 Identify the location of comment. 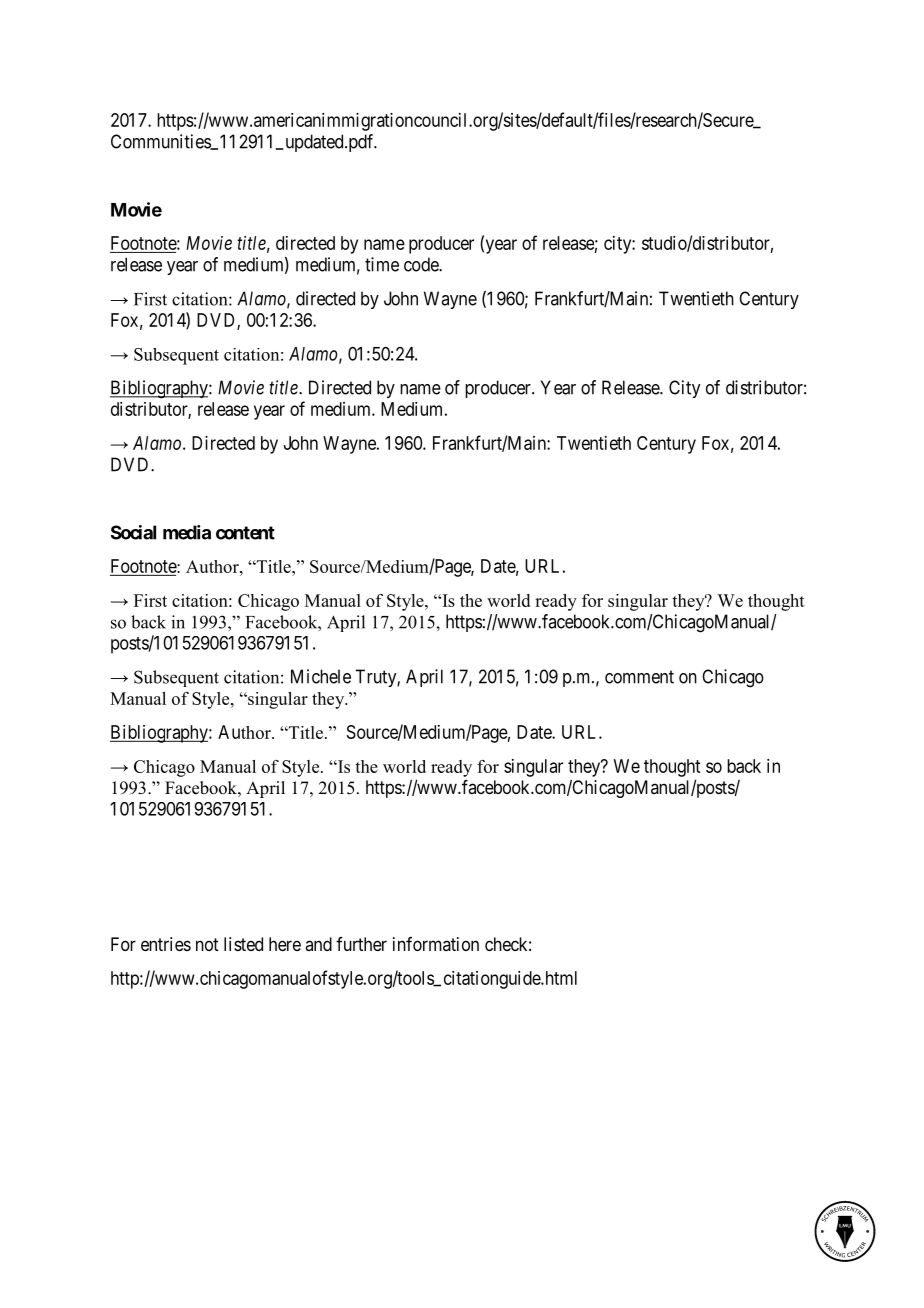
(639, 677).
